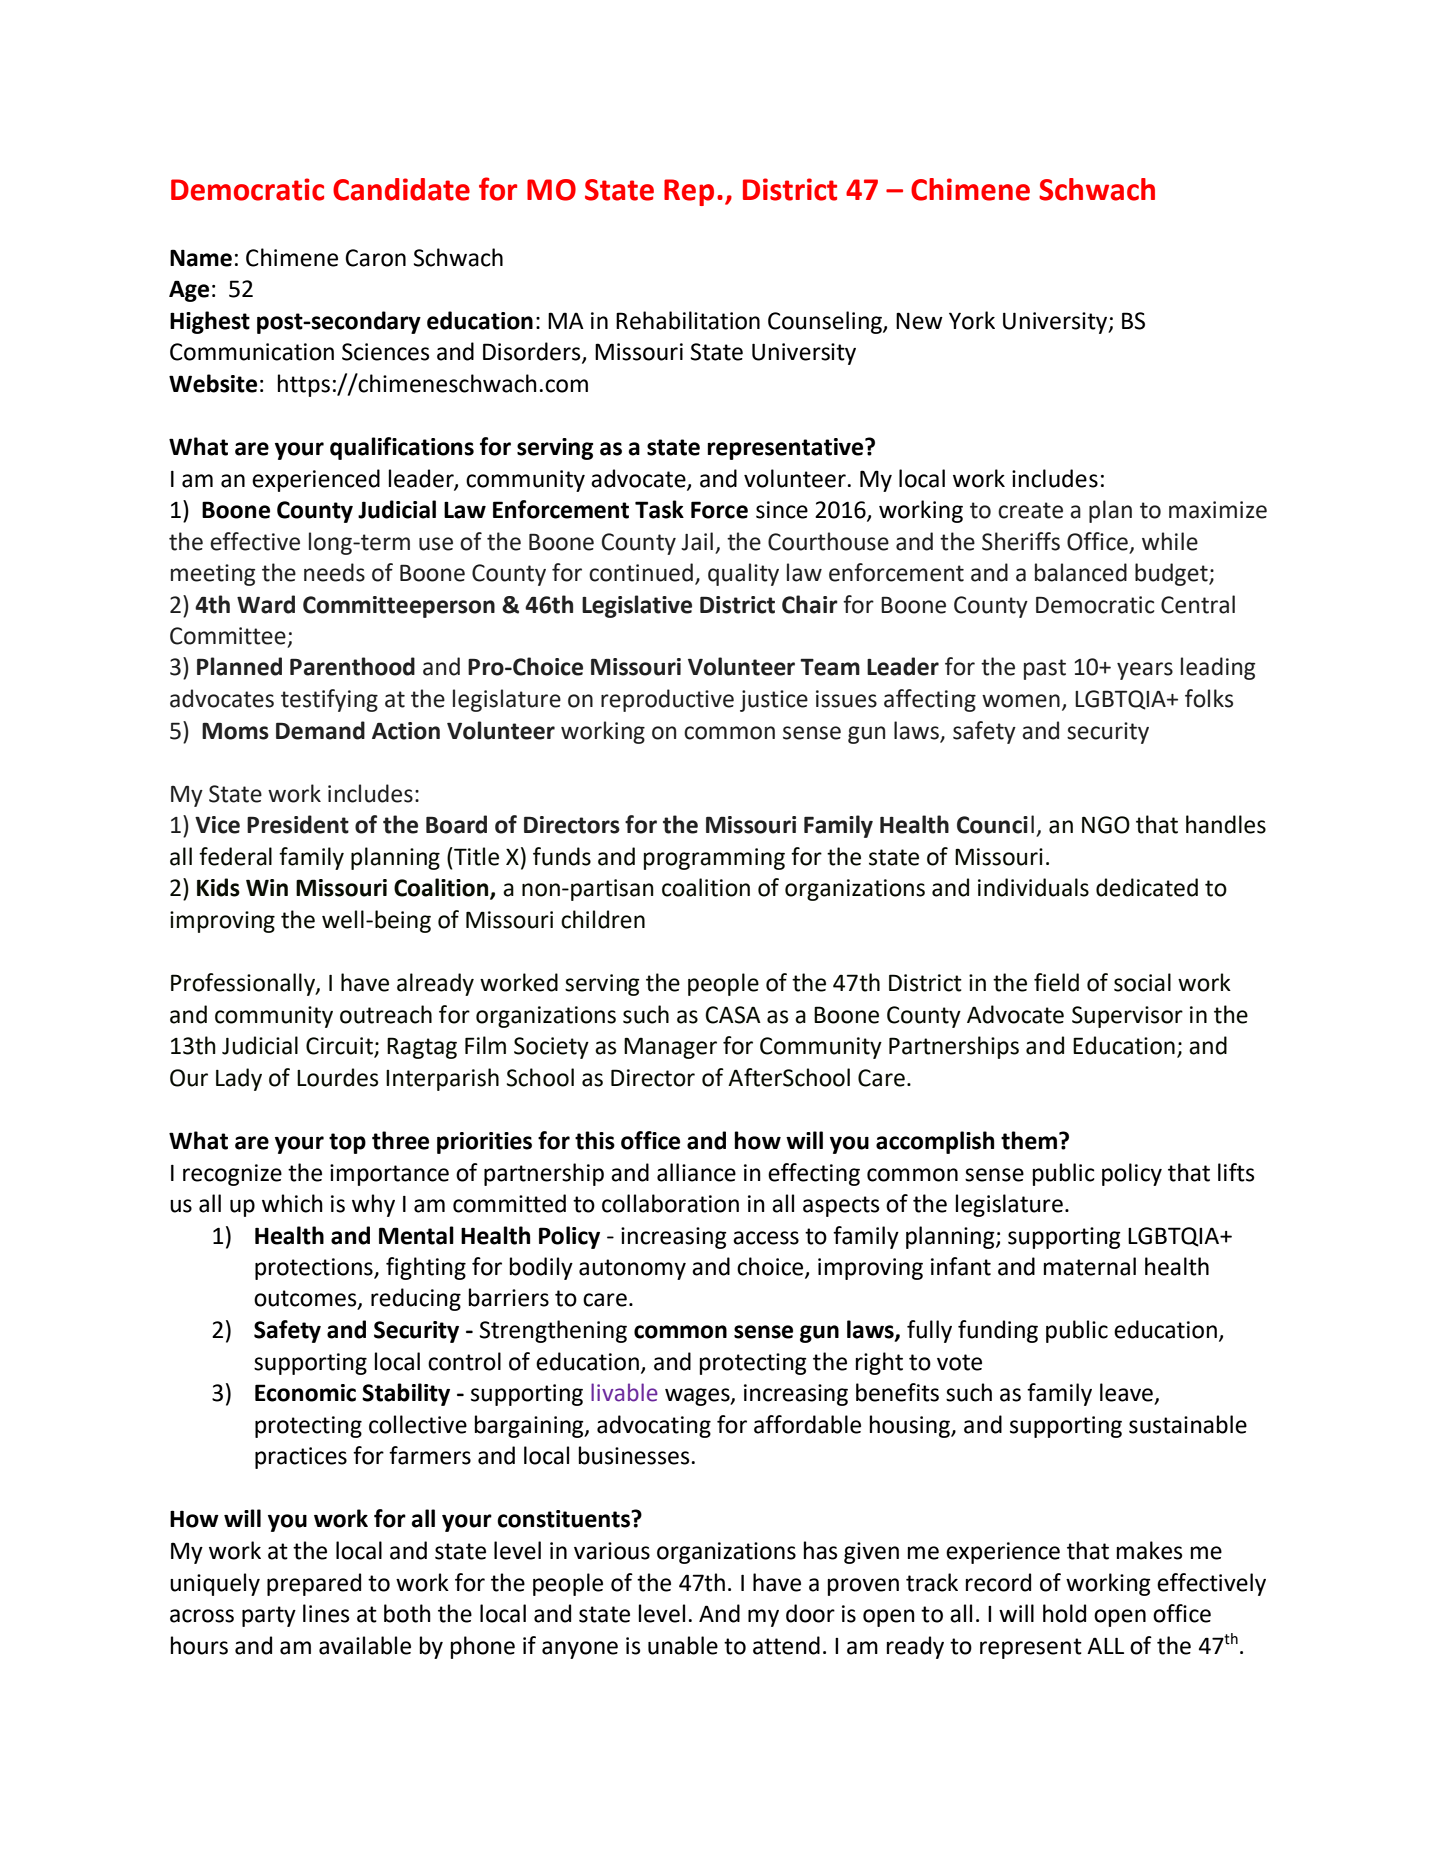  Describe the element at coordinates (298, 824) in the screenshot. I see `President` at that location.
